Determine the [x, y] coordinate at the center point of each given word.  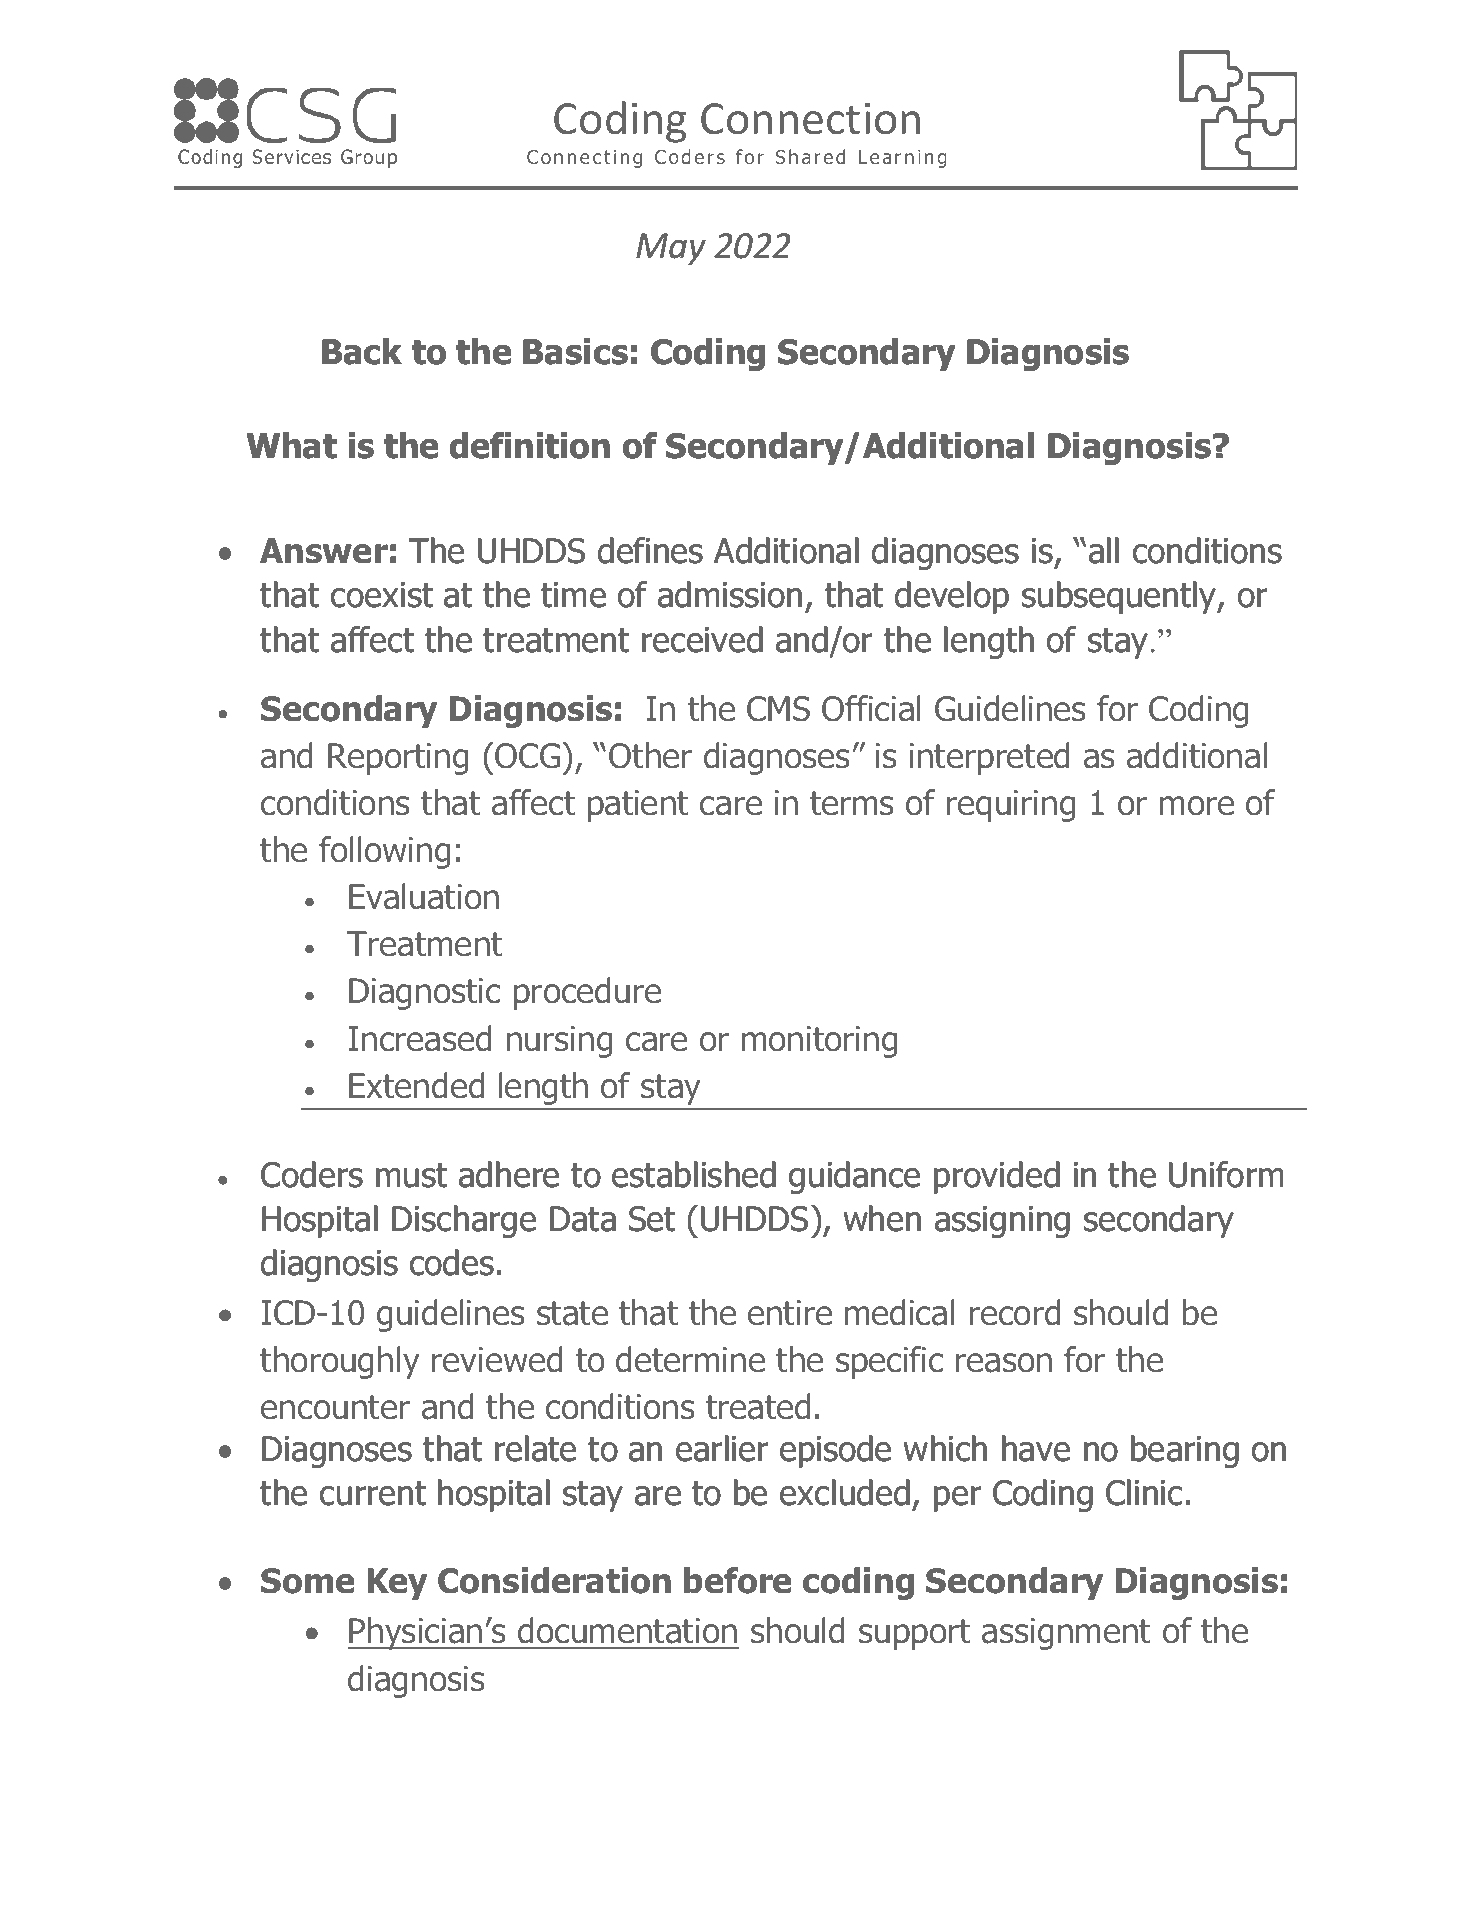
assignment [1066, 1634]
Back [362, 351]
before [737, 1580]
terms [852, 803]
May [671, 249]
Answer [324, 551]
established [694, 1174]
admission [730, 594]
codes [452, 1262]
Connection [810, 119]
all [1104, 550]
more [1197, 806]
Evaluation [424, 896]
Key [397, 1584]
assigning [1002, 1222]
